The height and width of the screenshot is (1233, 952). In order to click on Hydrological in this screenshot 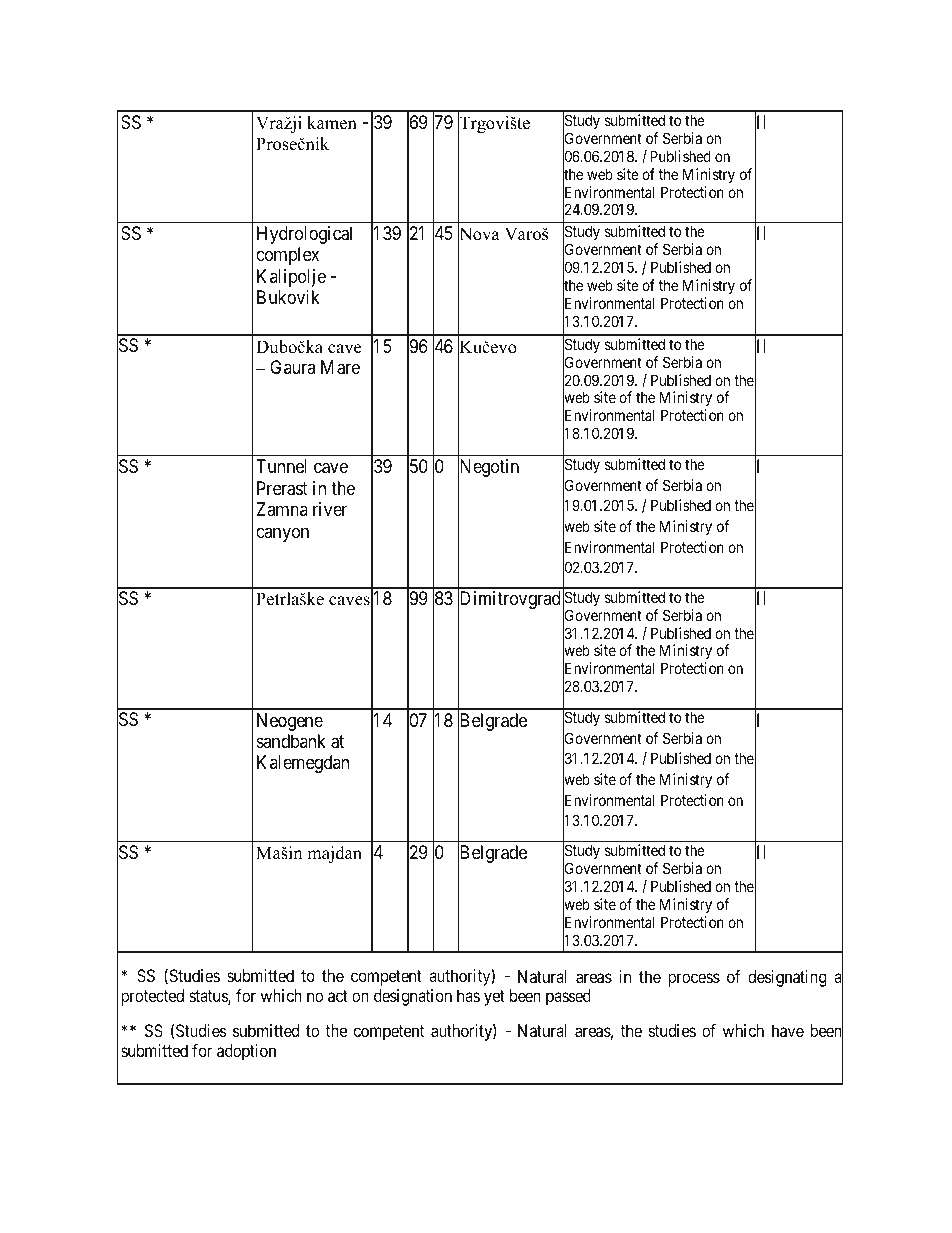, I will do `click(304, 235)`.
